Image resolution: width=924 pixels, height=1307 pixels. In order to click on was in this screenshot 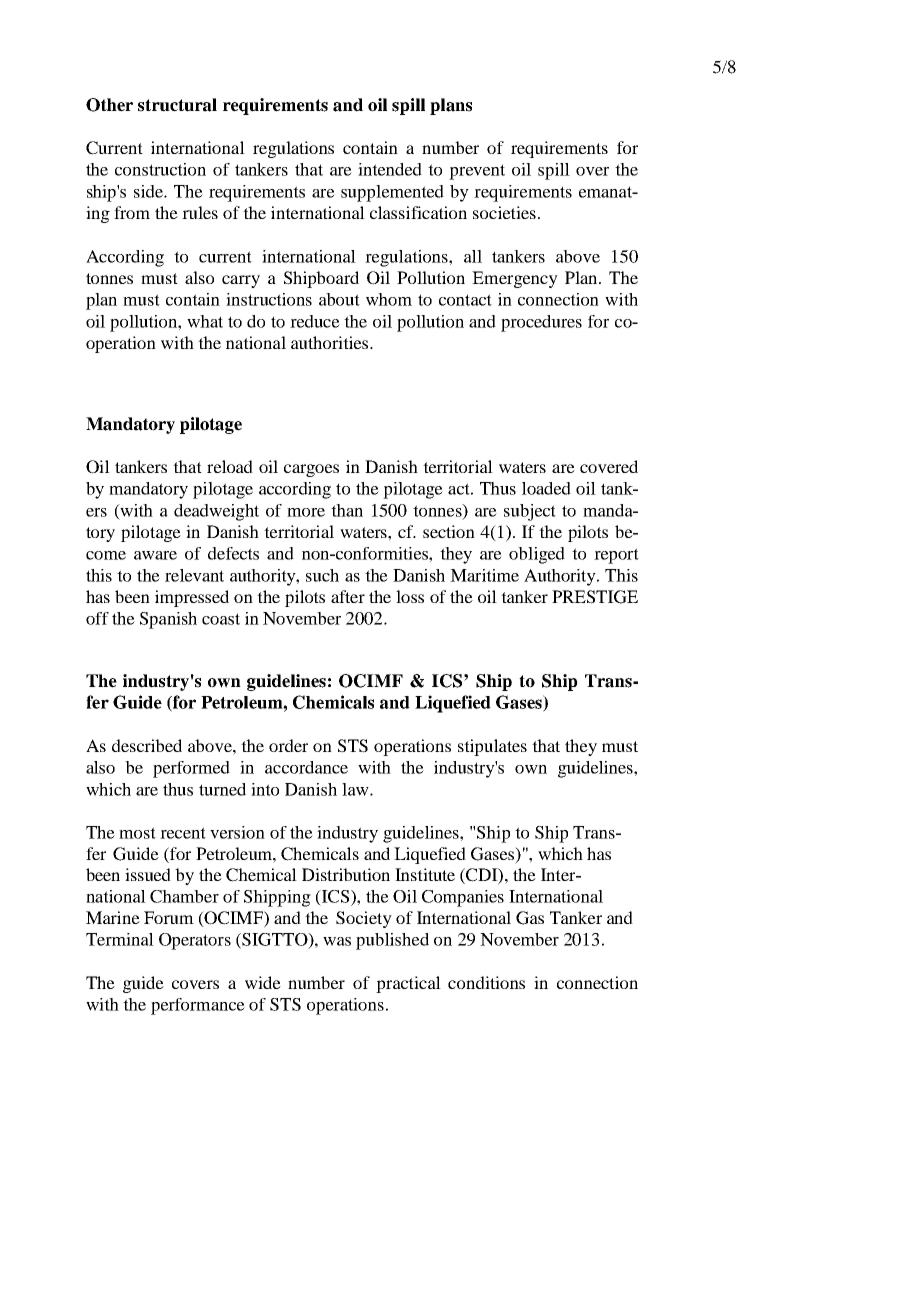, I will do `click(337, 941)`.
